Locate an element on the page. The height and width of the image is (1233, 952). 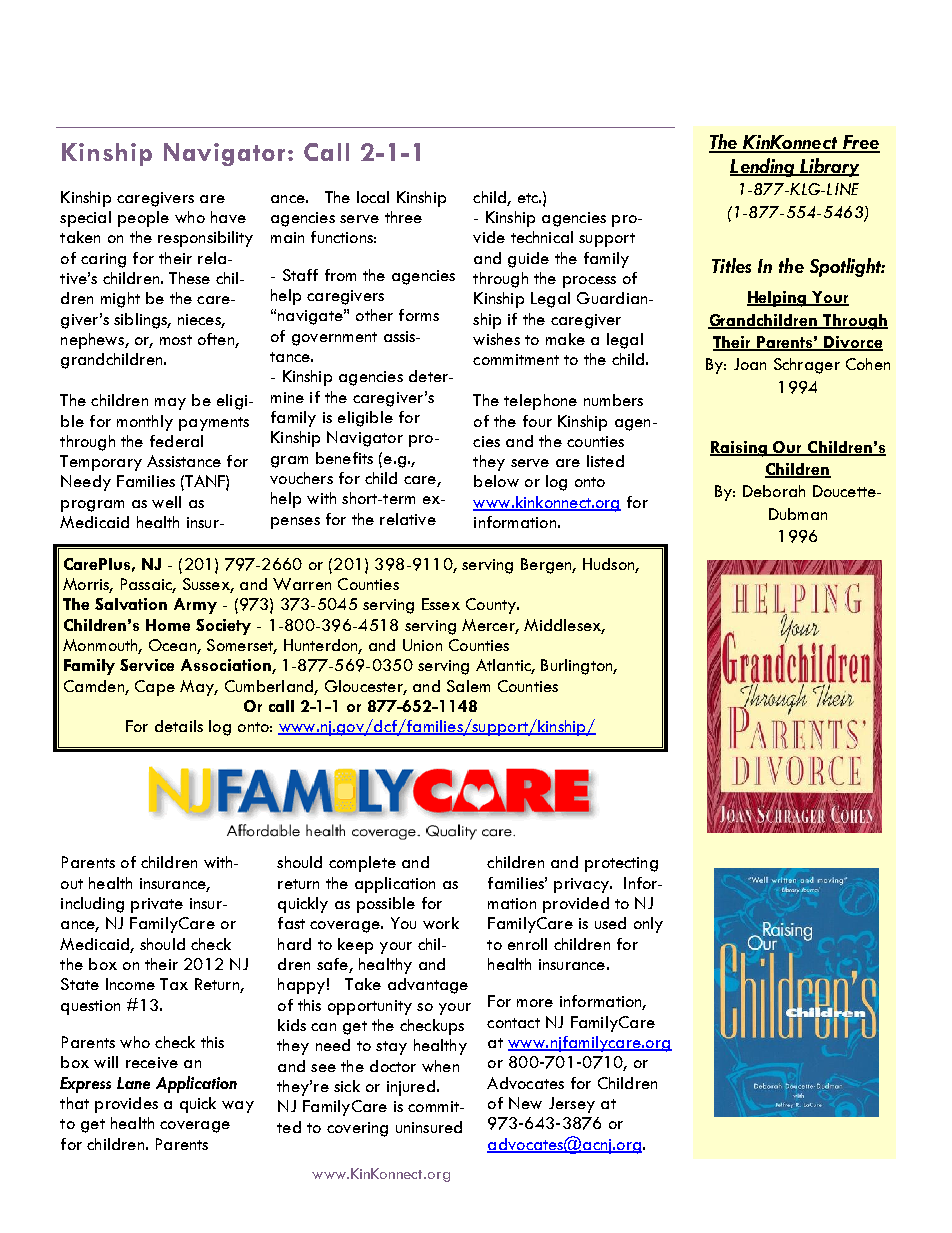
three is located at coordinates (403, 217).
